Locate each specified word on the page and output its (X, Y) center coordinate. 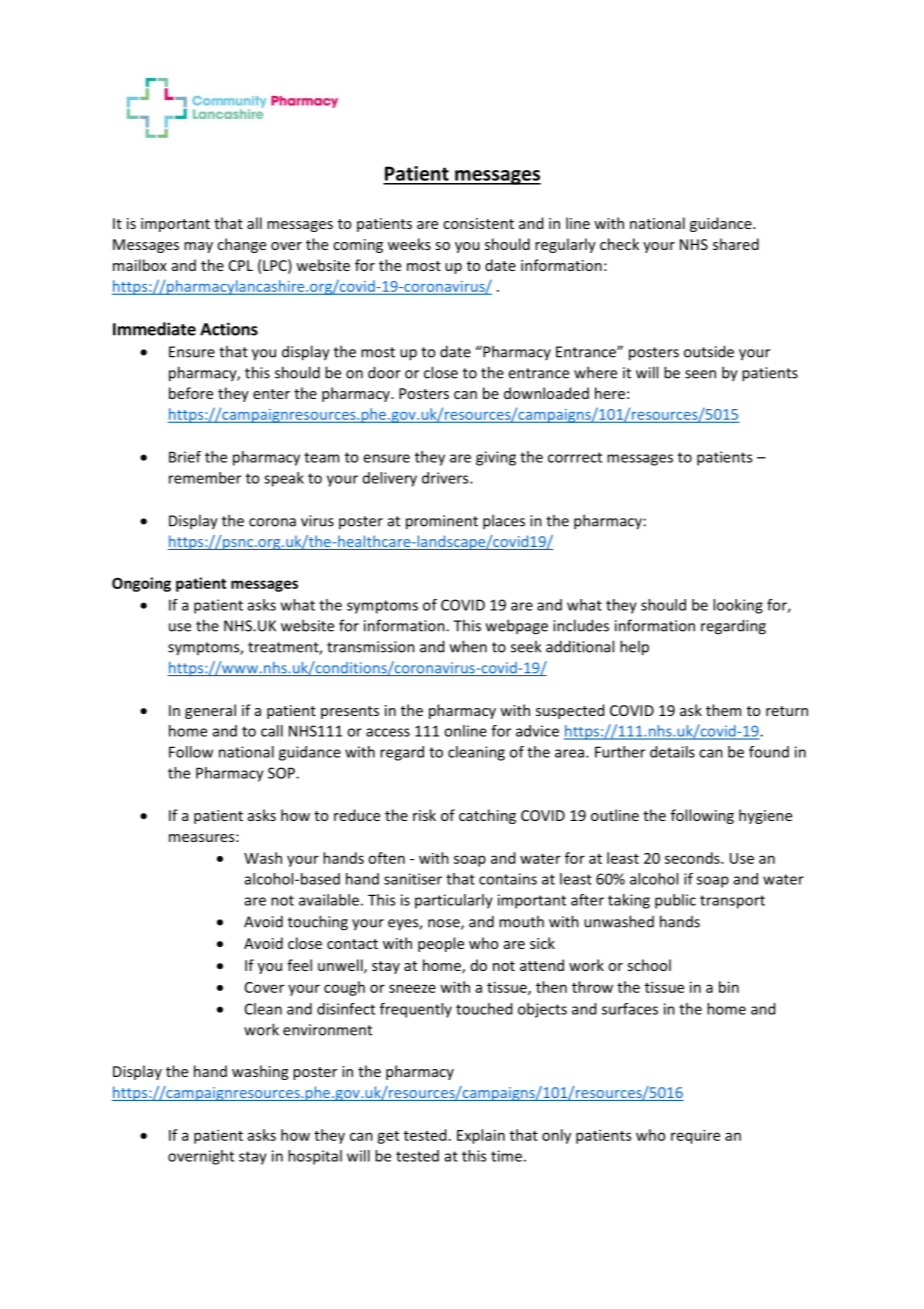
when (468, 646)
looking (738, 606)
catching (487, 816)
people (441, 944)
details (672, 752)
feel (299, 965)
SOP (282, 773)
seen (700, 374)
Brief (185, 457)
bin (729, 987)
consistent (478, 223)
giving (496, 458)
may (198, 247)
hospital (315, 1157)
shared (736, 244)
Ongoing (141, 584)
